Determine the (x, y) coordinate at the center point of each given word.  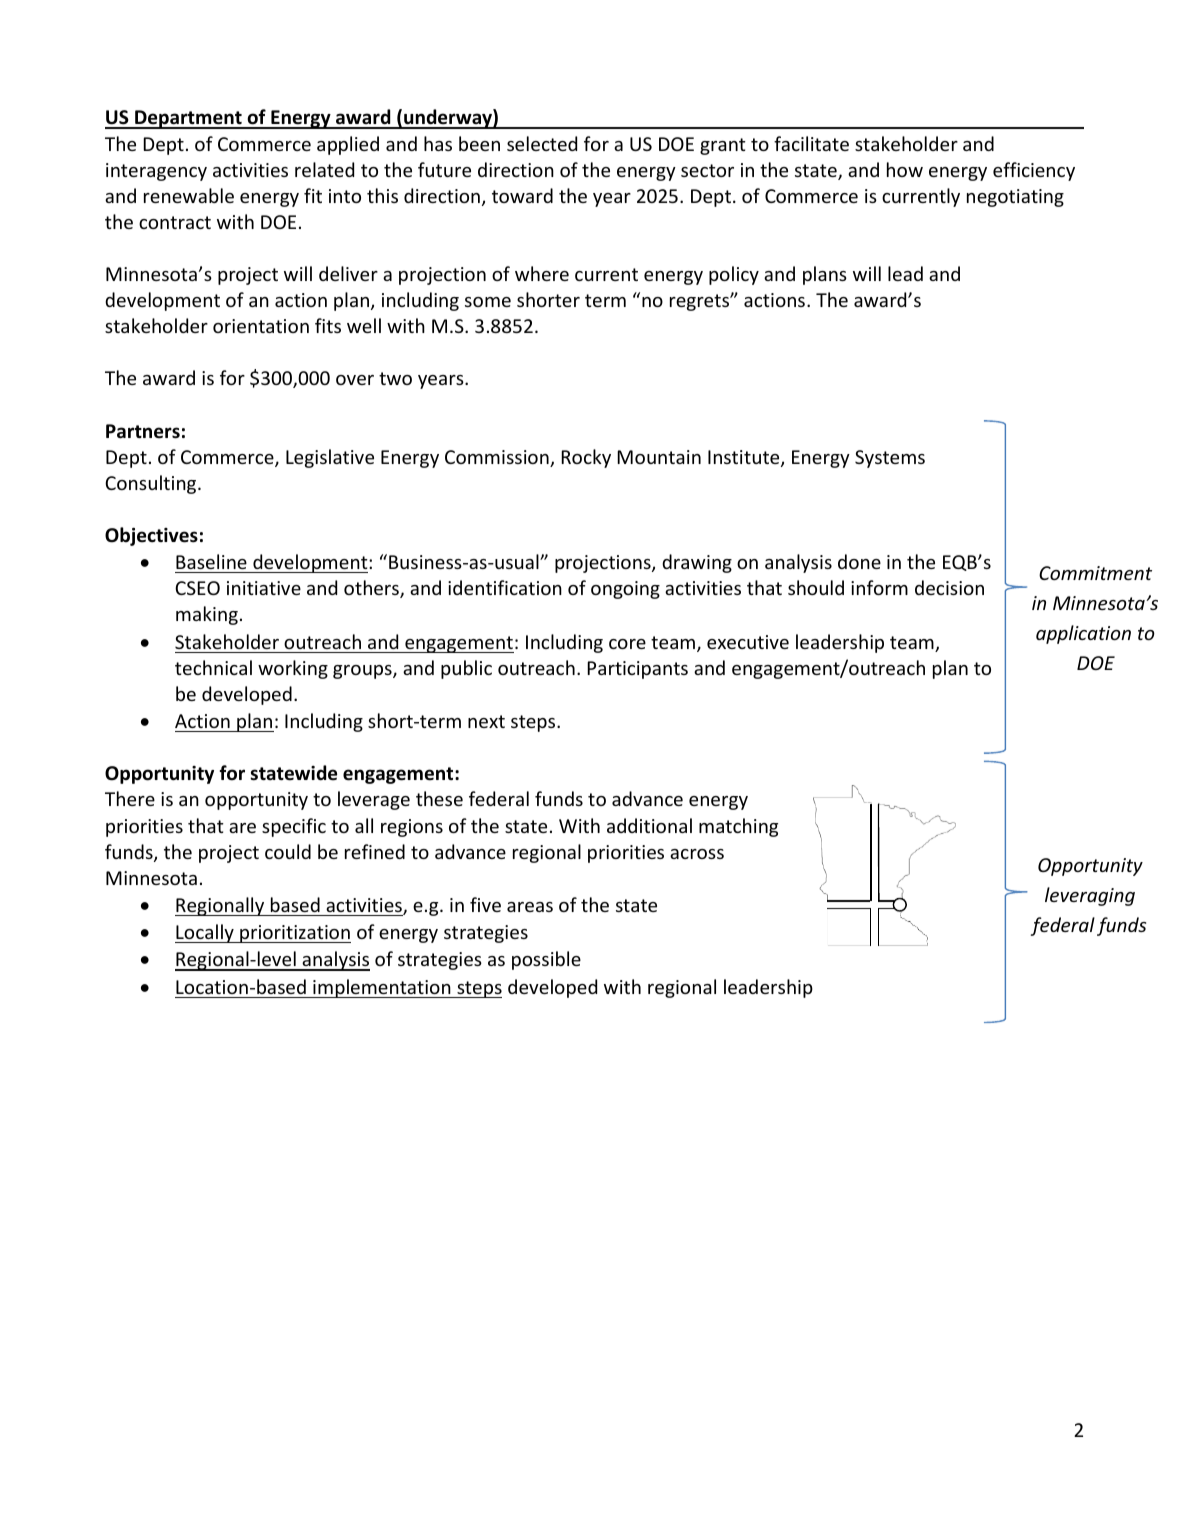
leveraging (1090, 896)
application (1083, 634)
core (627, 644)
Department (188, 119)
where (542, 273)
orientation (261, 326)
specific (294, 827)
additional (649, 825)
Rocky (586, 458)
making (207, 615)
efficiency (1034, 171)
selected (542, 143)
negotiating (1015, 198)
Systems (890, 459)
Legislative (330, 458)
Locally (205, 933)
